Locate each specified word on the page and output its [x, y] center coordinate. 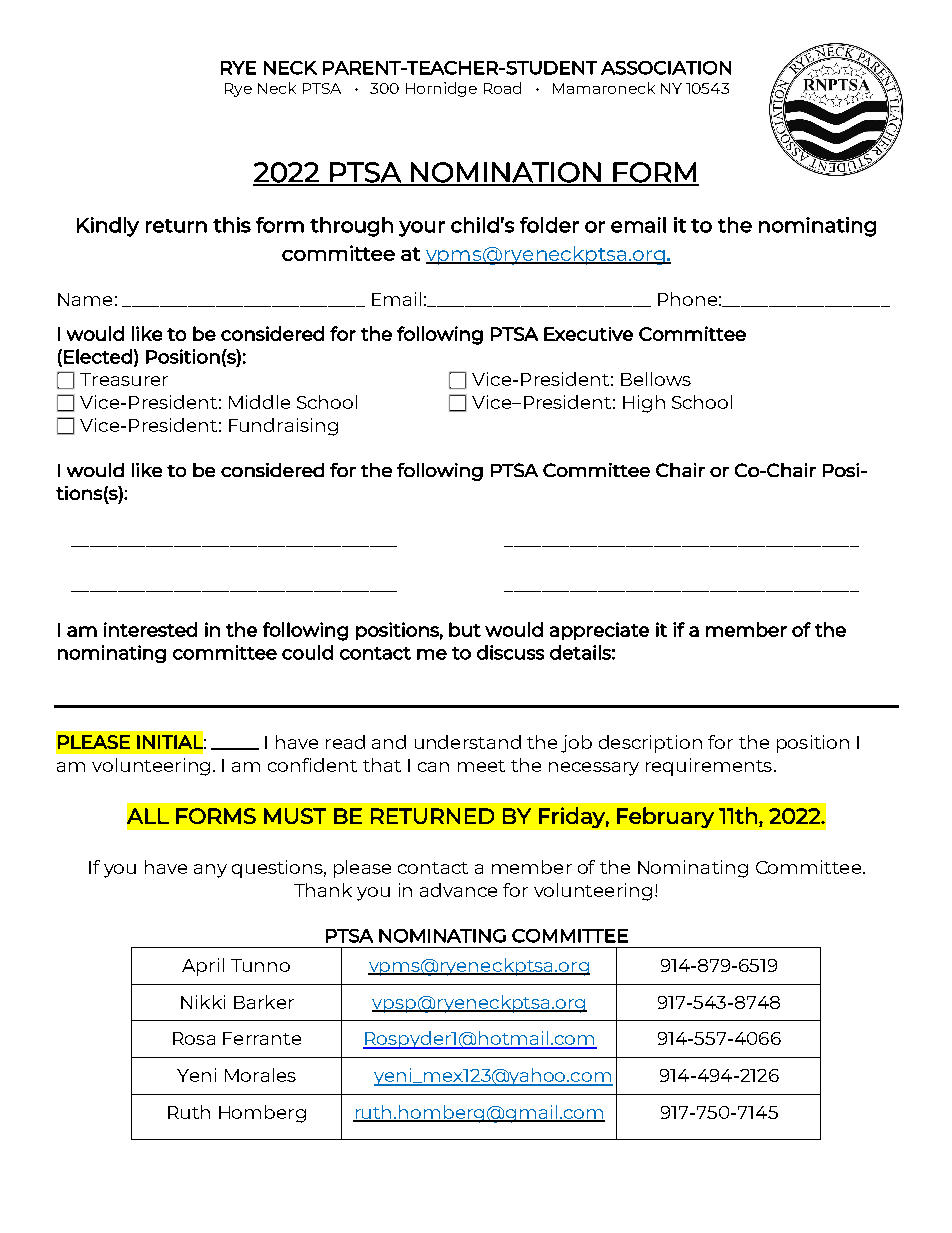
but [465, 629]
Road [502, 88]
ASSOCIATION [666, 68]
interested [150, 629]
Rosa [194, 1038]
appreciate [599, 631]
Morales [260, 1075]
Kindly [108, 227]
